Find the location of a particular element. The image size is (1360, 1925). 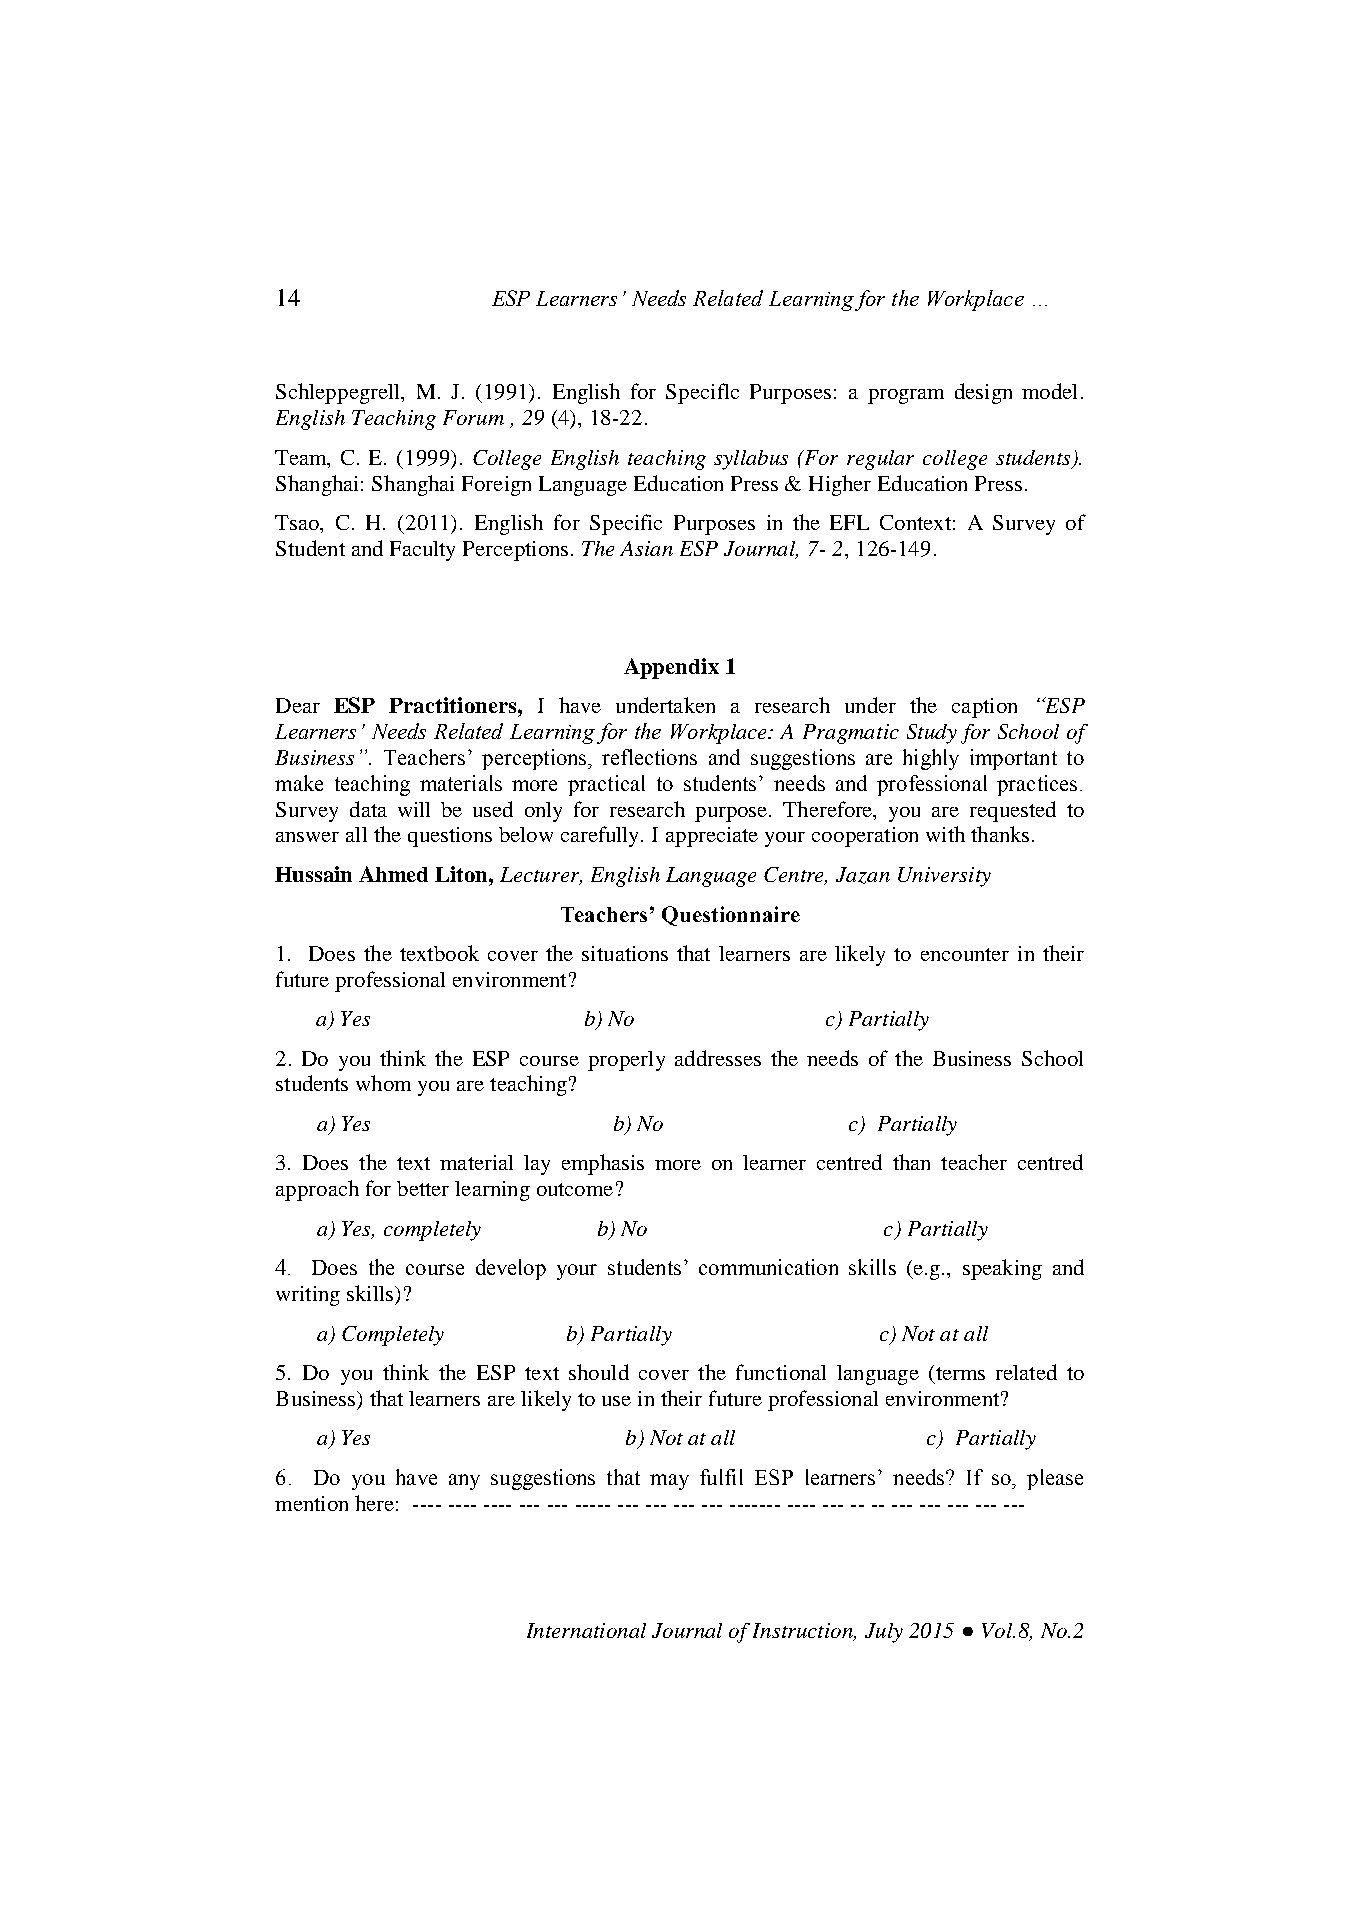

writing is located at coordinates (308, 1296).
